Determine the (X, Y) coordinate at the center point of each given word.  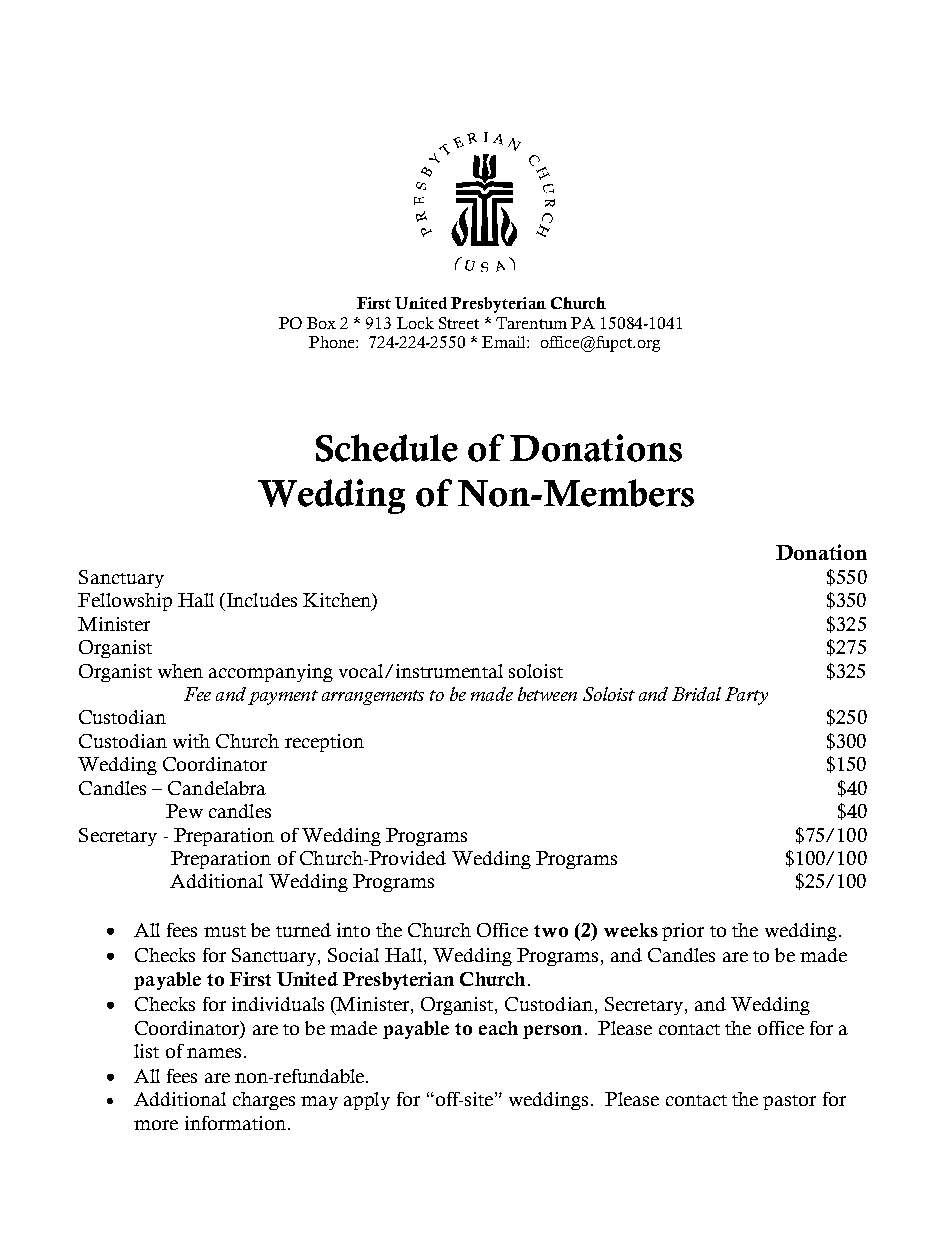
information (235, 1123)
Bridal (696, 694)
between (547, 694)
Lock (415, 323)
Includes (262, 600)
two (551, 931)
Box (321, 323)
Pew (184, 811)
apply (367, 1101)
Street (459, 323)
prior (683, 932)
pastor (789, 1102)
